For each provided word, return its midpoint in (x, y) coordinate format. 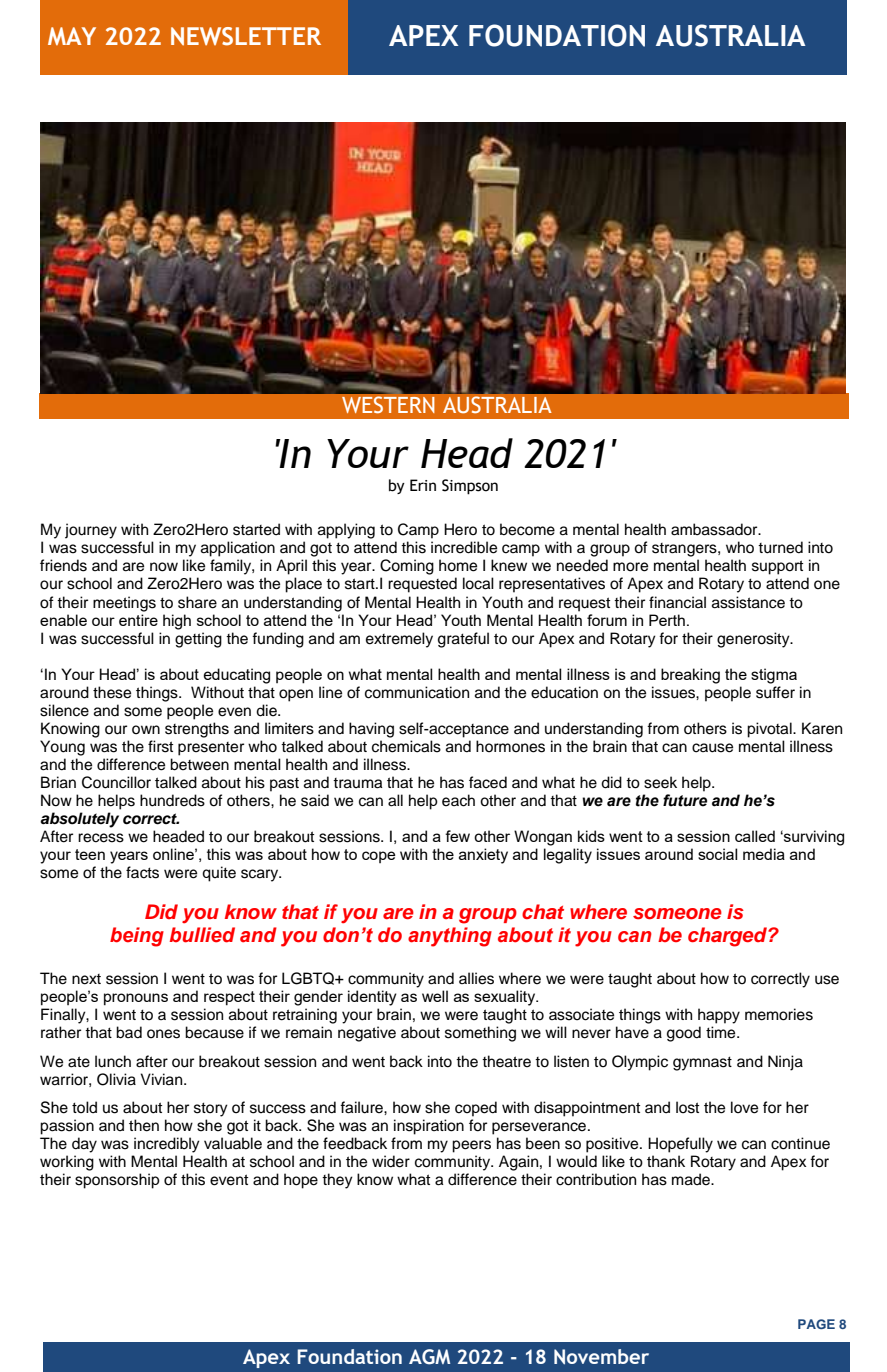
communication (417, 692)
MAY (72, 36)
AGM (429, 1357)
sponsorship (117, 1181)
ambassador (715, 529)
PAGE (816, 1324)
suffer (775, 692)
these (112, 692)
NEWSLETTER (246, 36)
